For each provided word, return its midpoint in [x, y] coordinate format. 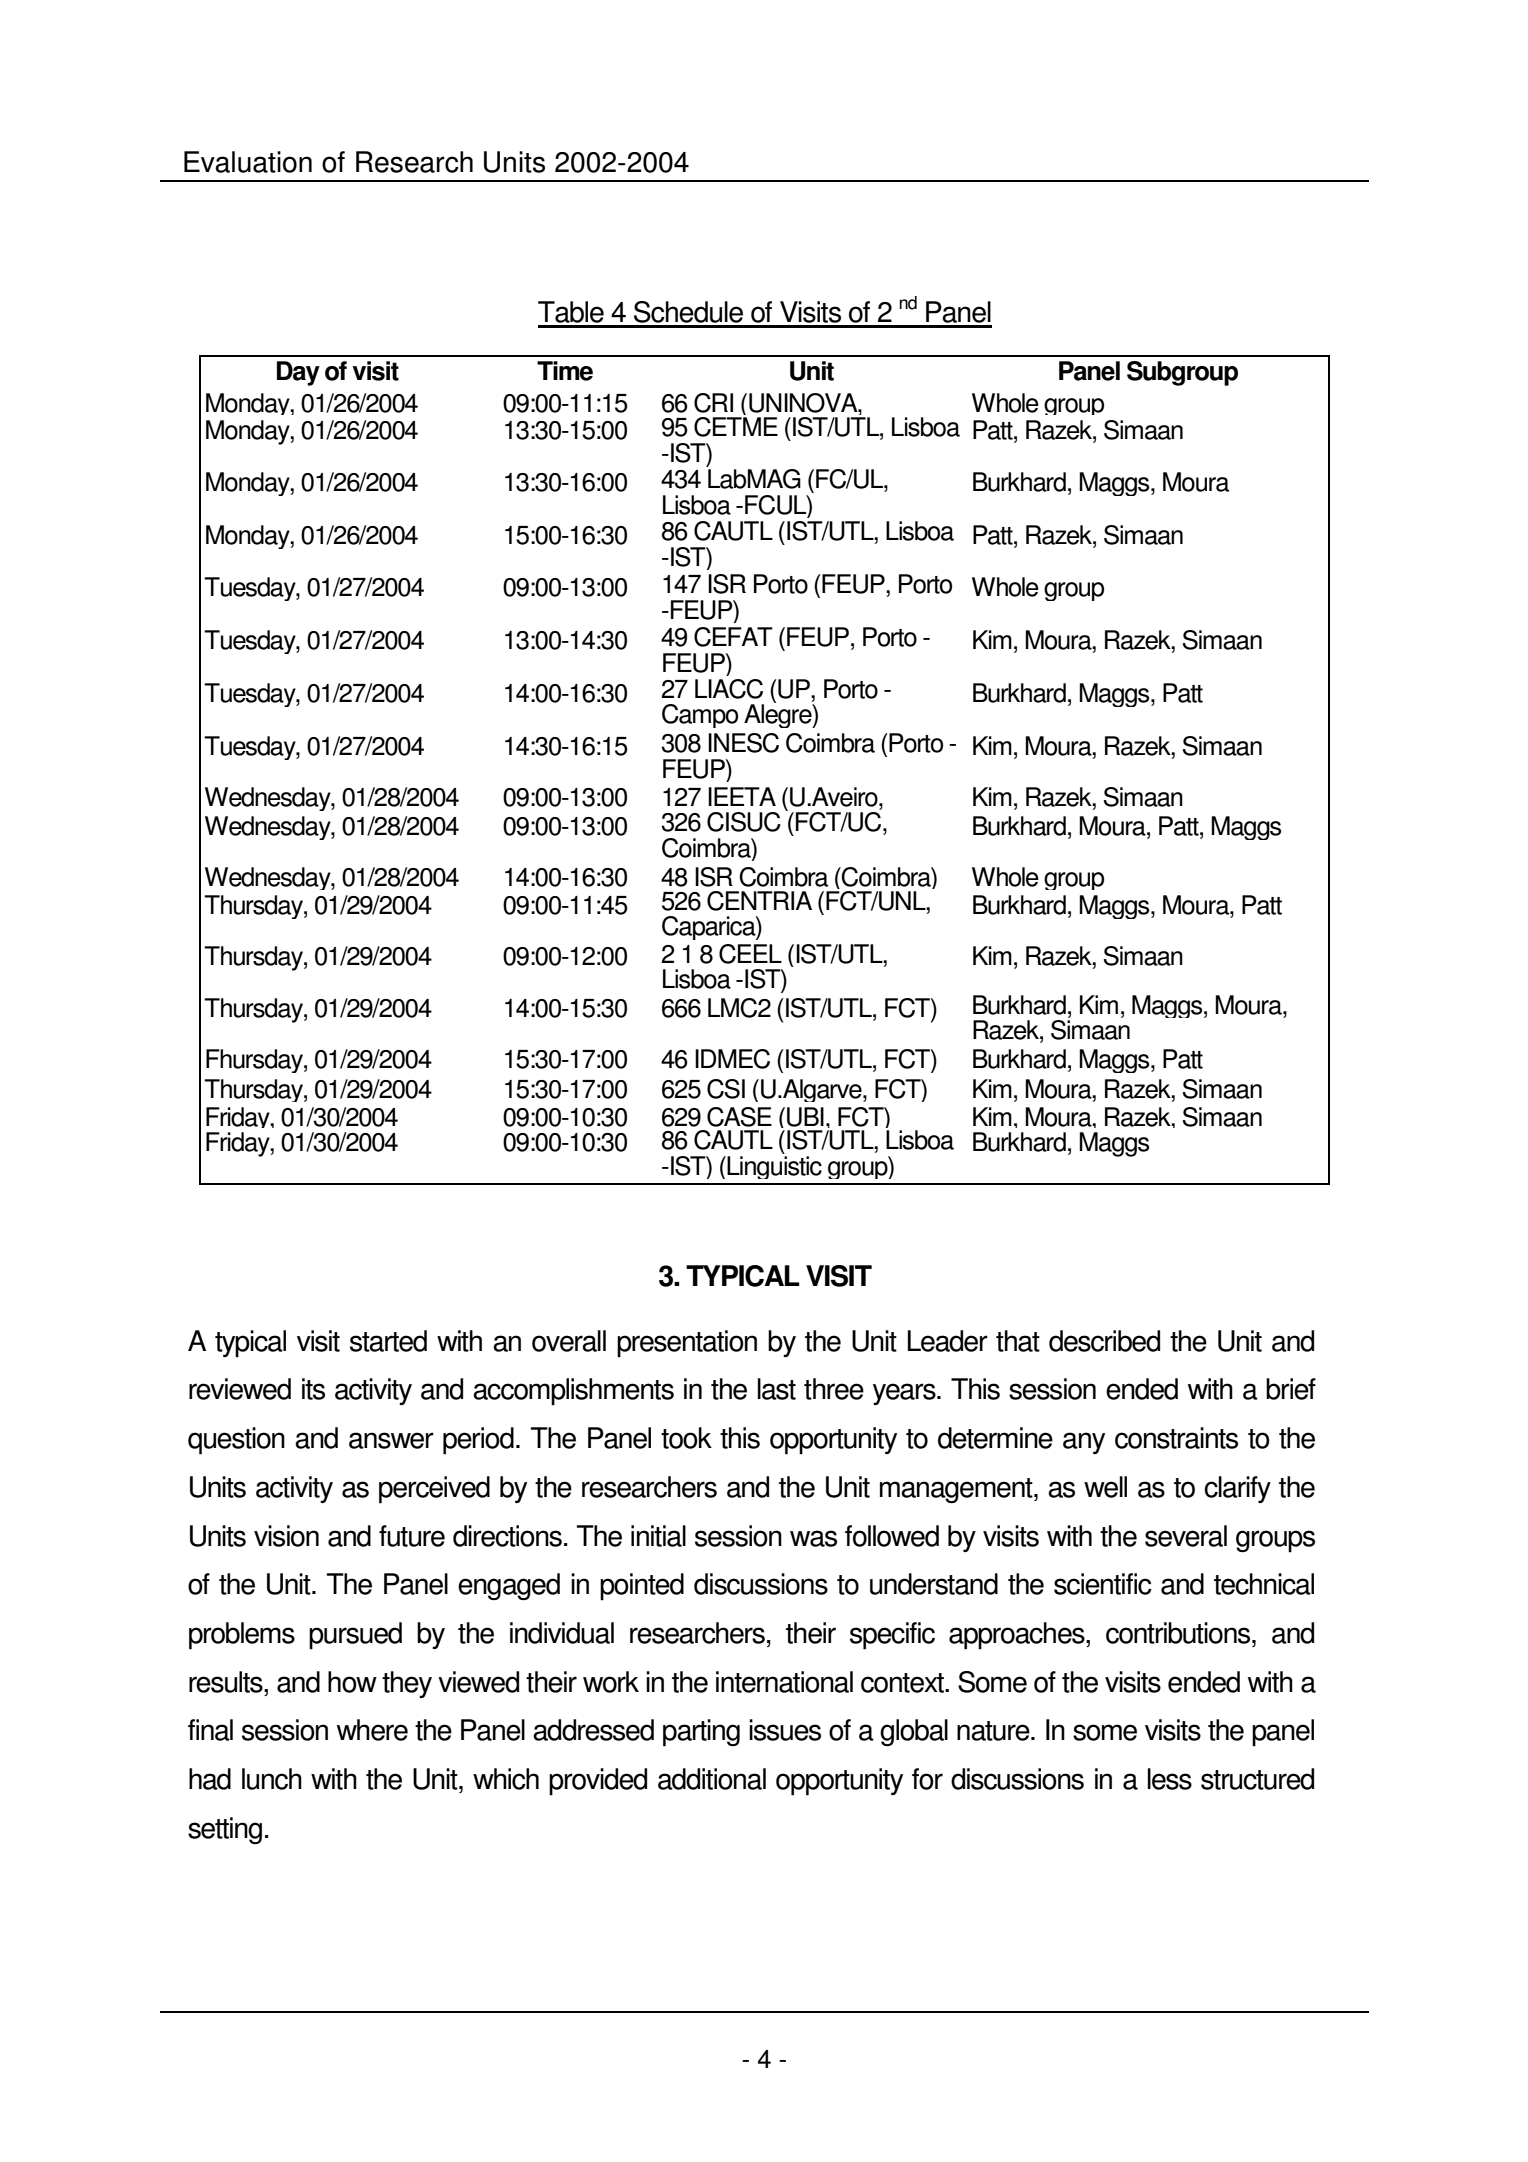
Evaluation [248, 162]
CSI [726, 1089]
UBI [805, 1117]
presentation [687, 1344]
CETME [736, 427]
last [777, 1389]
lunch [272, 1779]
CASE [739, 1117]
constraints [1176, 1438]
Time [565, 371]
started [388, 1341]
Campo [700, 716]
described [1104, 1341]
